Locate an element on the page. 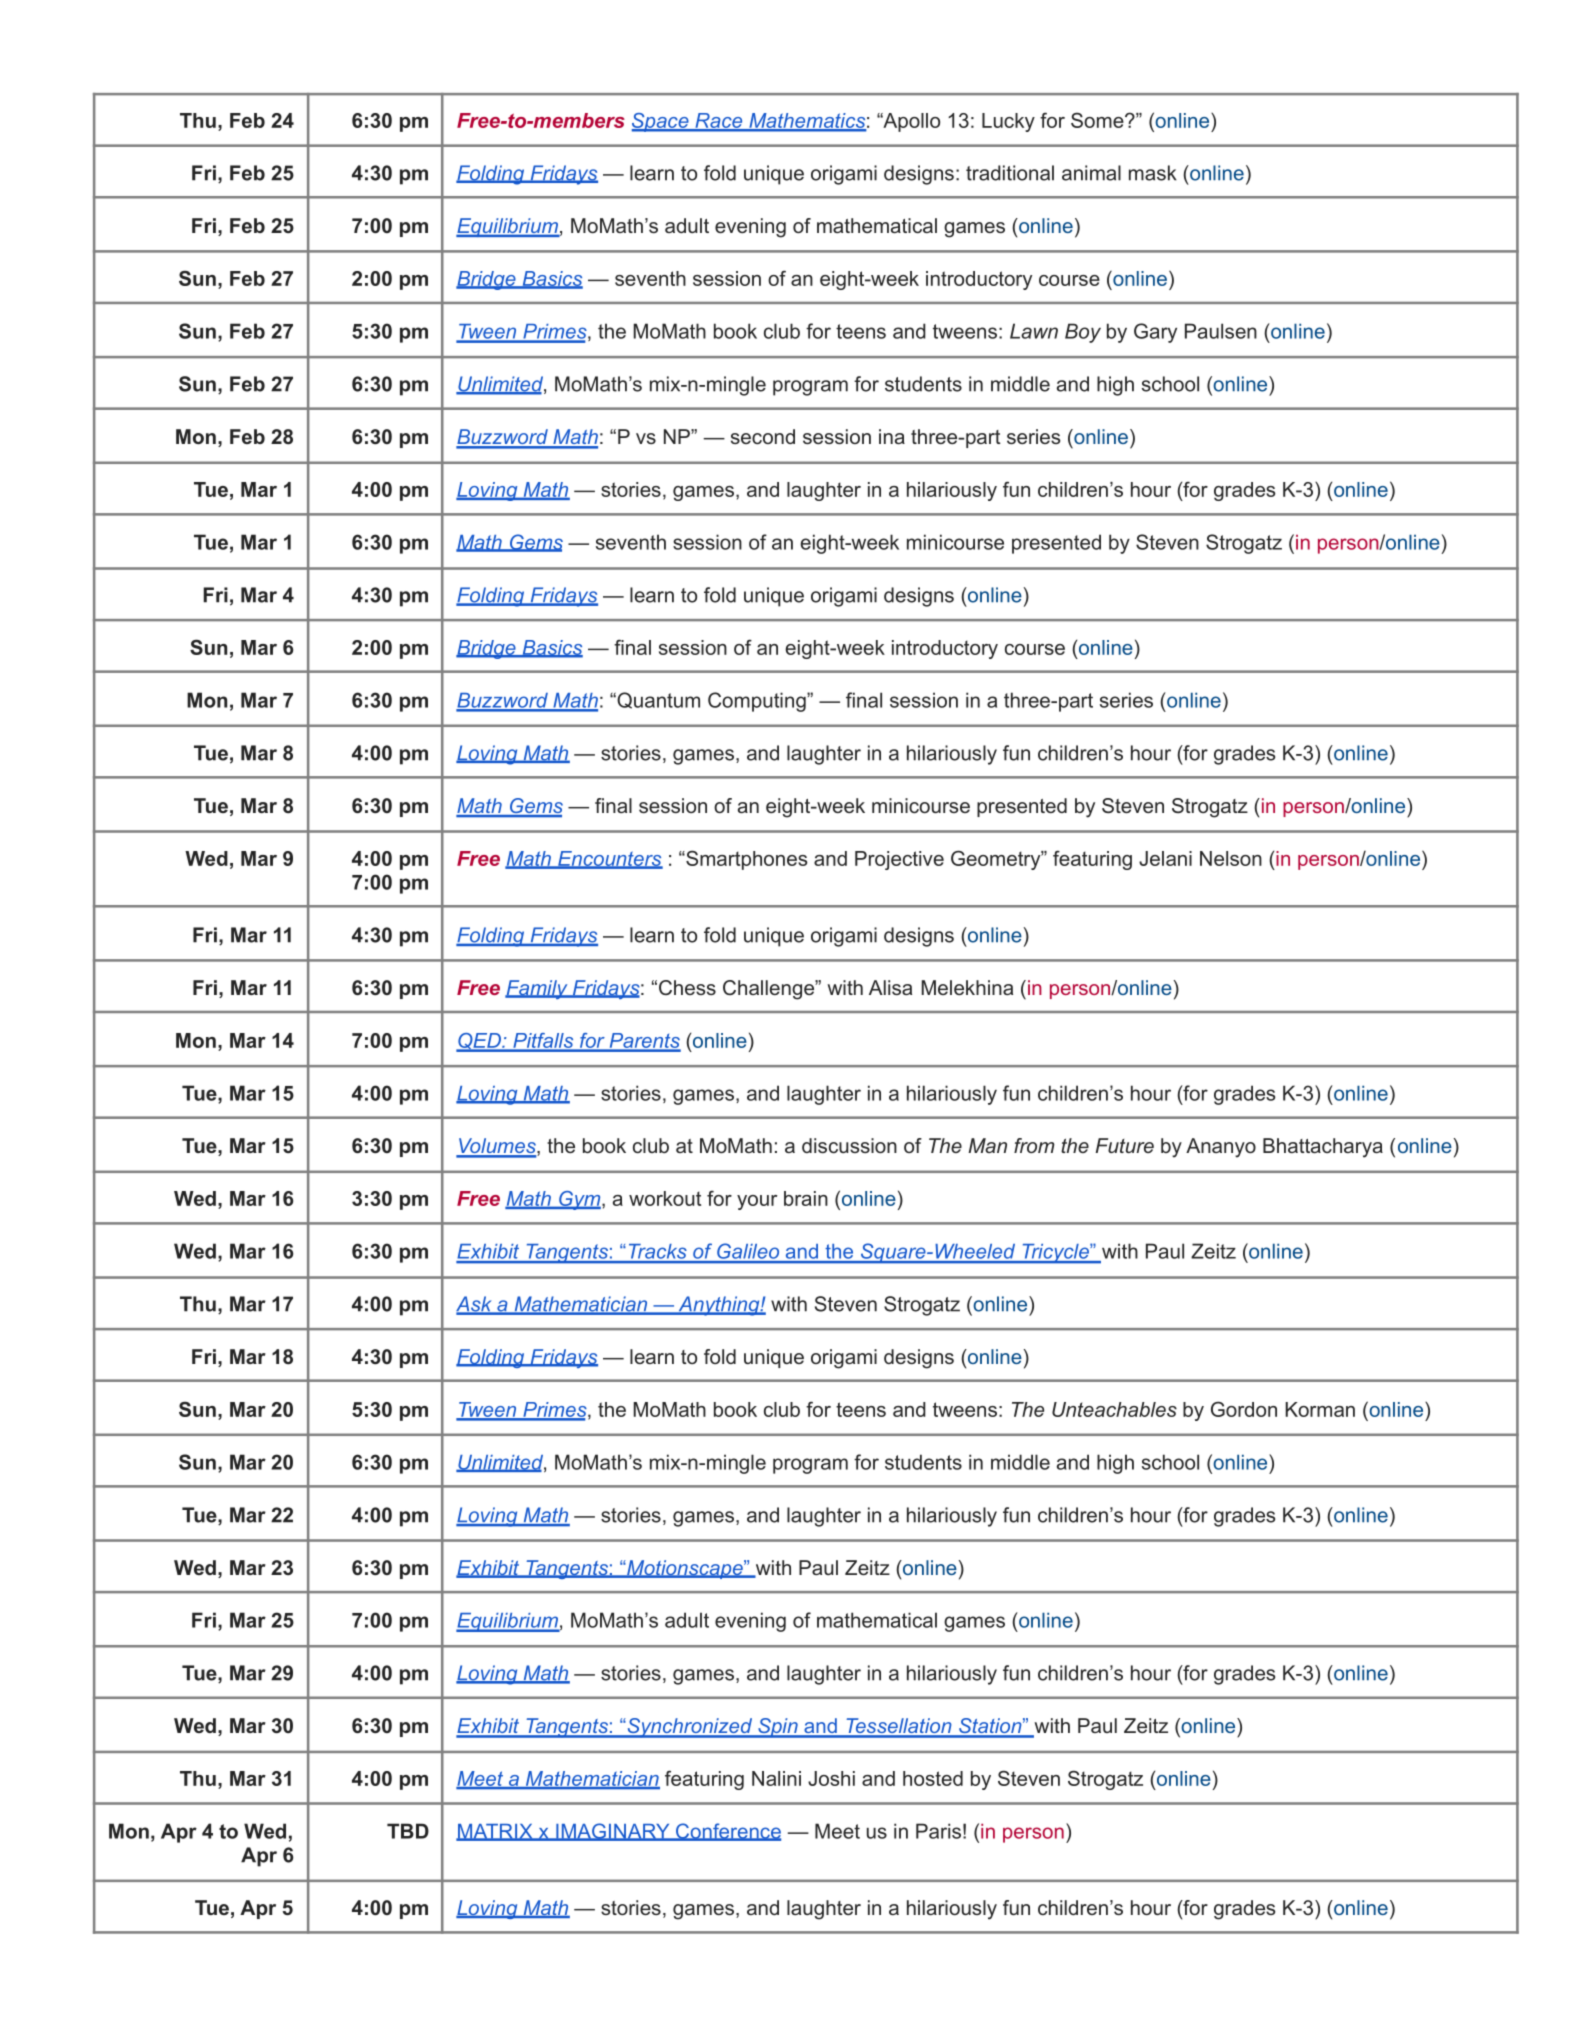 This page has height=2042, width=1578. Joshi is located at coordinates (831, 1778).
